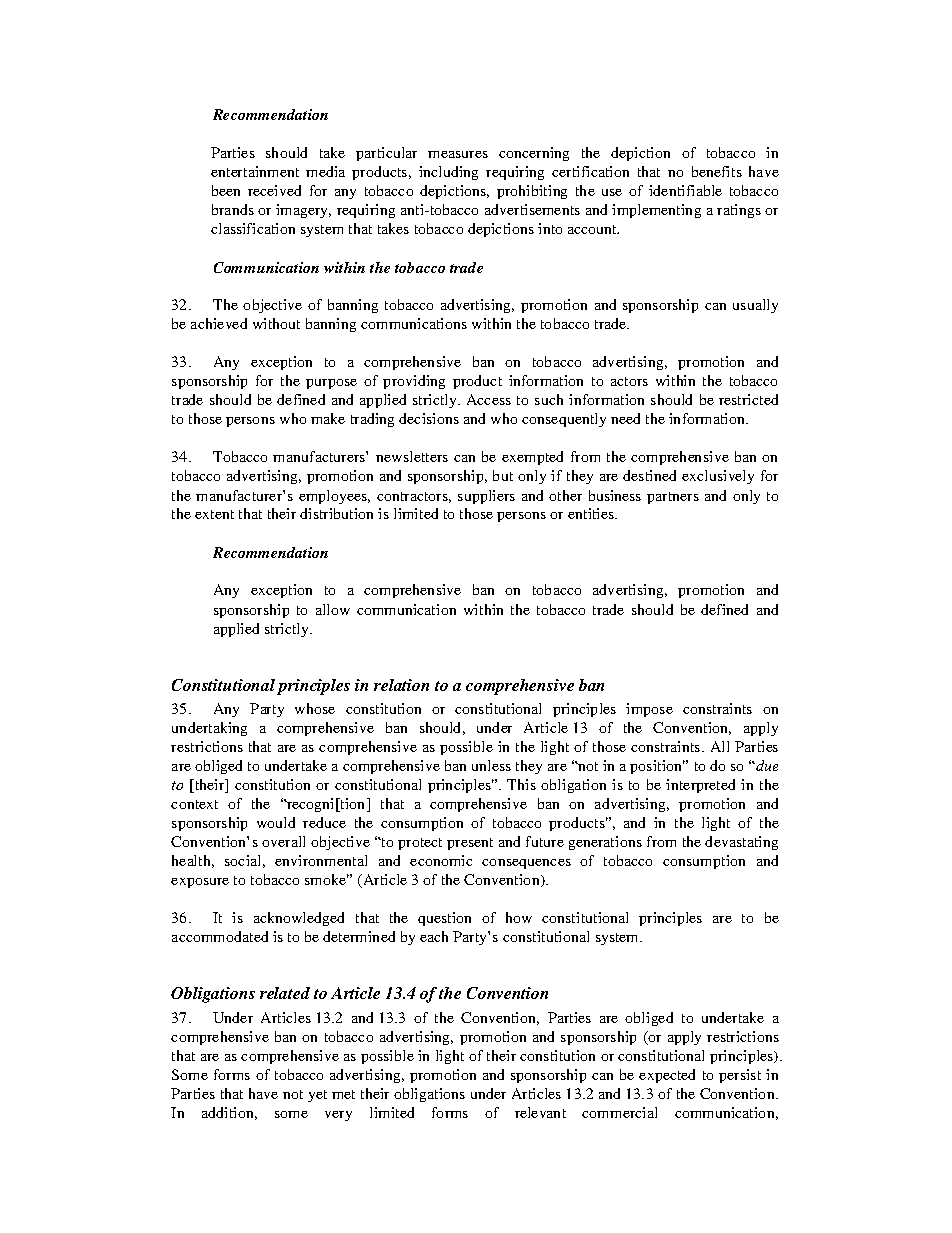 This page has width=952, height=1233. What do you see at coordinates (448, 173) in the page?
I see `including` at bounding box center [448, 173].
